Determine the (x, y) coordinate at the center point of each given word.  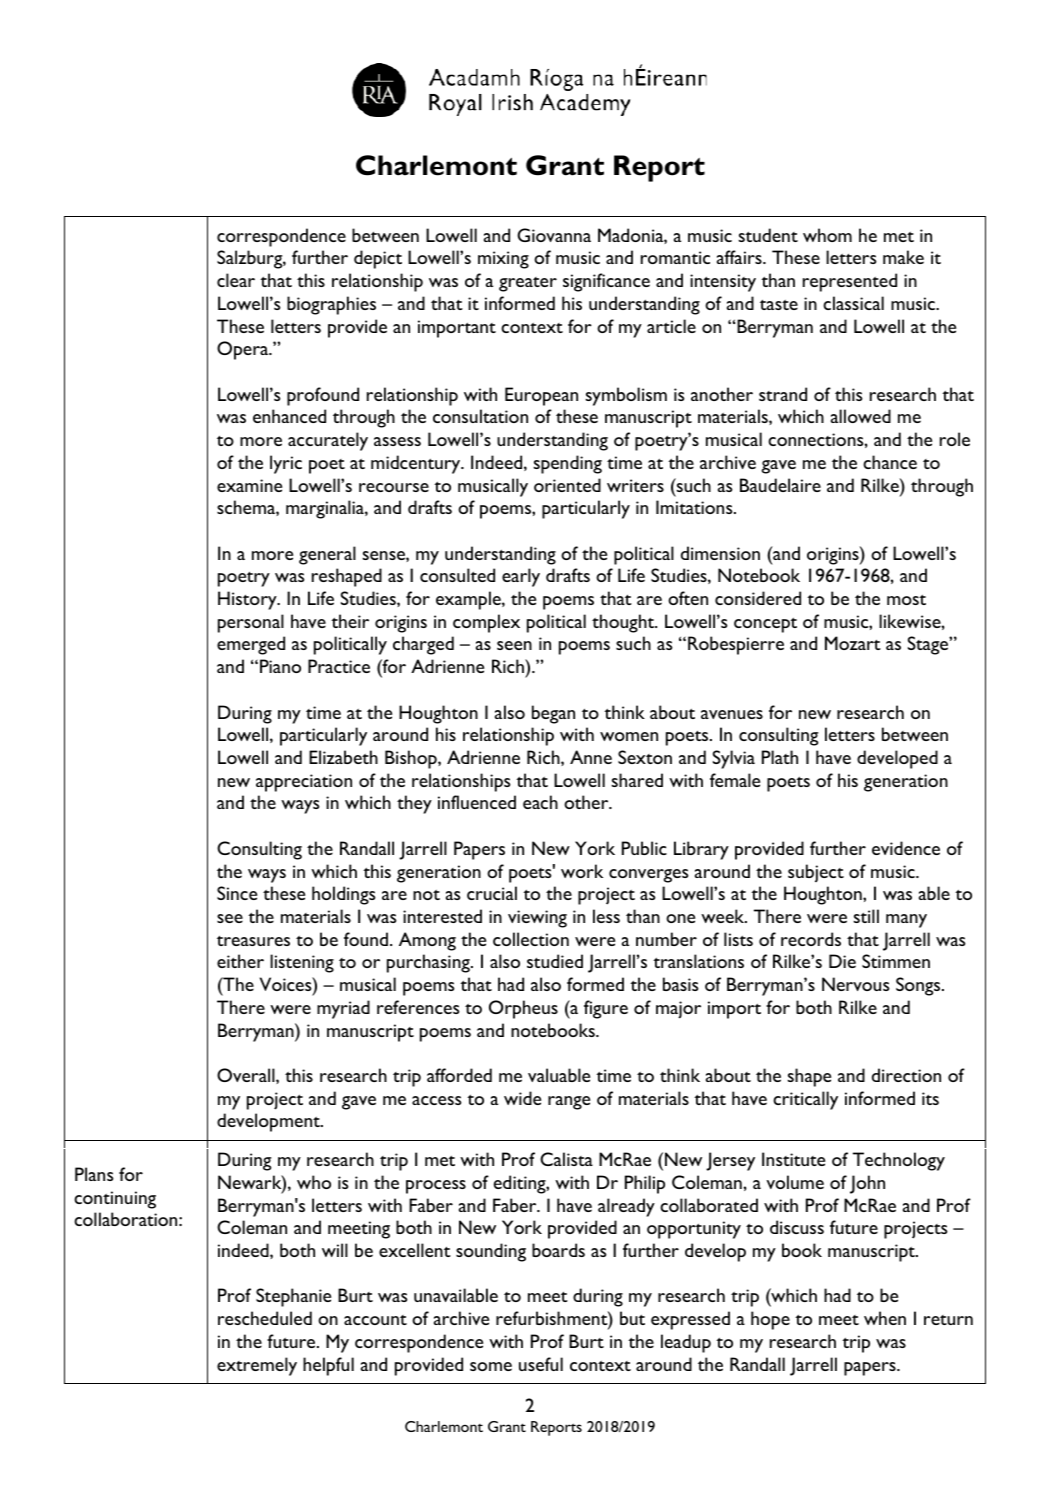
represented (850, 282)
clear (236, 280)
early (521, 577)
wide (522, 1098)
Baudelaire (780, 485)
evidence (906, 848)
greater (528, 284)
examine (249, 485)
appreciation (304, 783)
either (240, 961)
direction (906, 1075)
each (540, 802)
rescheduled (265, 1318)
